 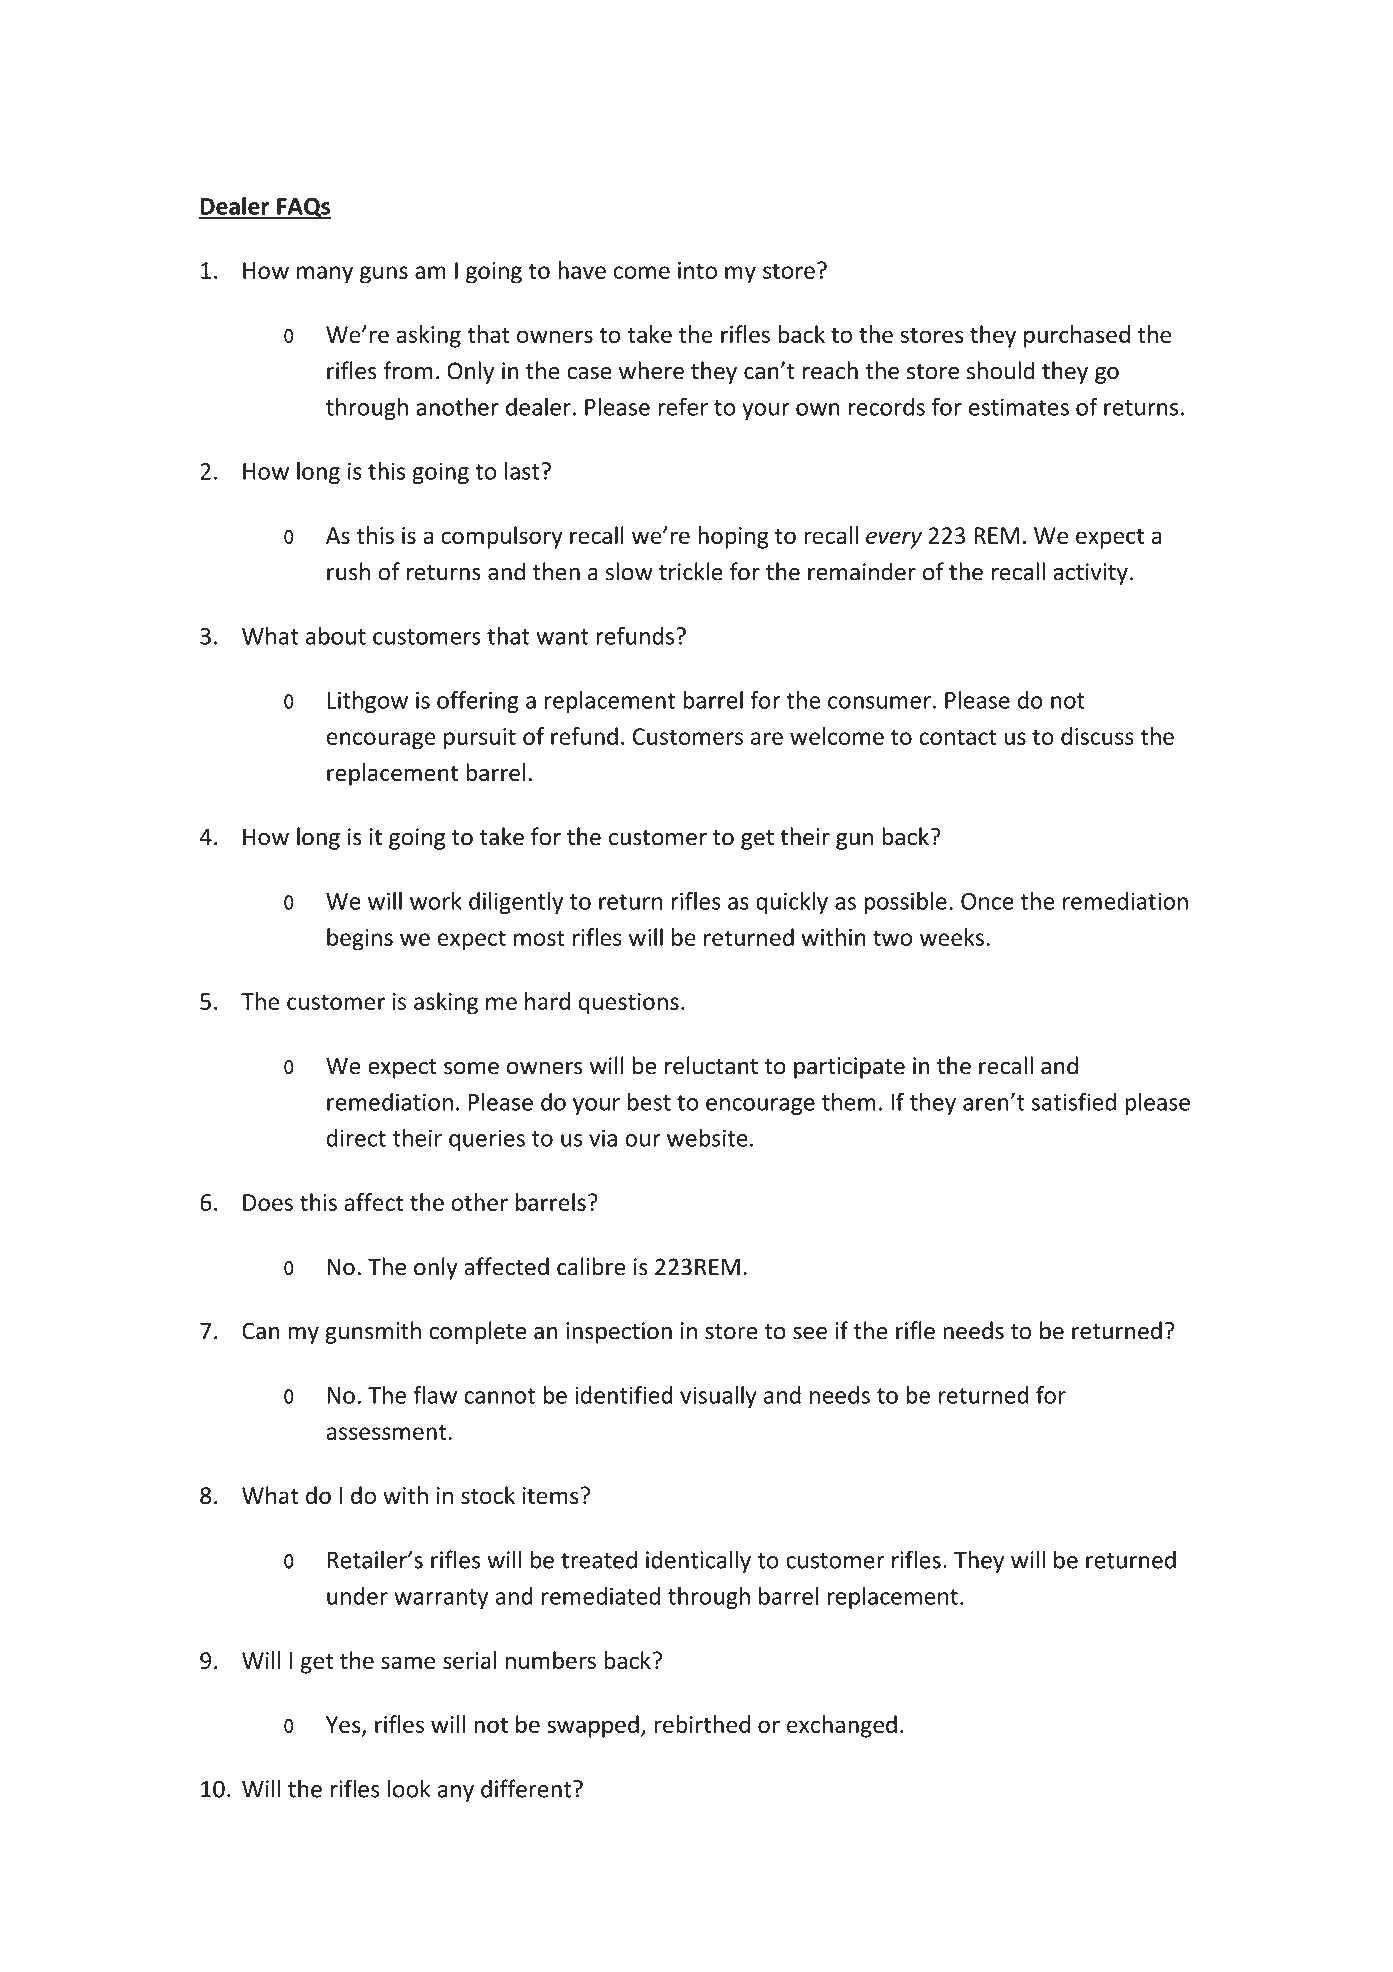 What do you see at coordinates (1001, 370) in the screenshot?
I see `should` at bounding box center [1001, 370].
